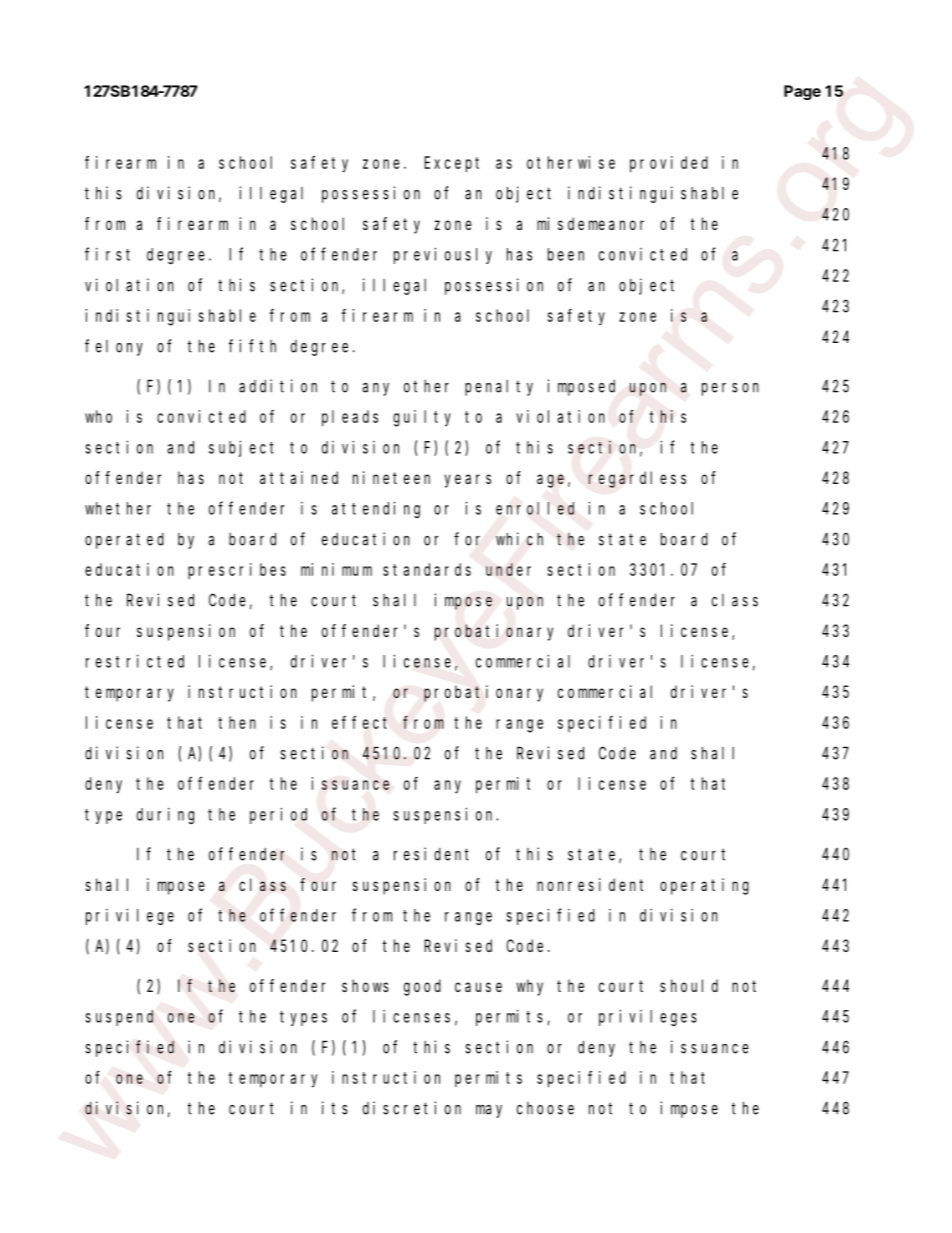 The width and height of the document is (952, 1233). I want to click on person, so click(730, 389).
